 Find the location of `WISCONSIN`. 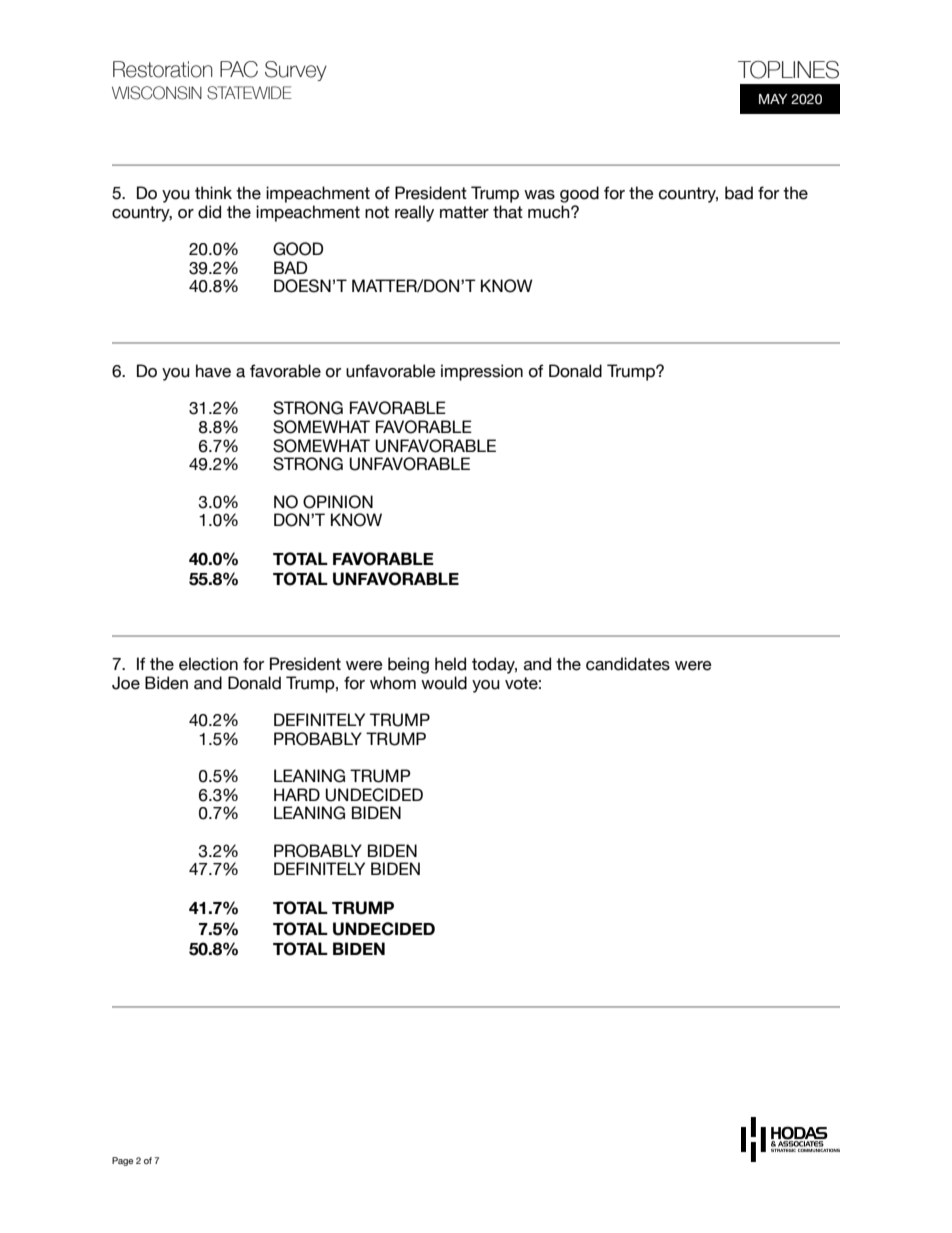

WISCONSIN is located at coordinates (157, 93).
